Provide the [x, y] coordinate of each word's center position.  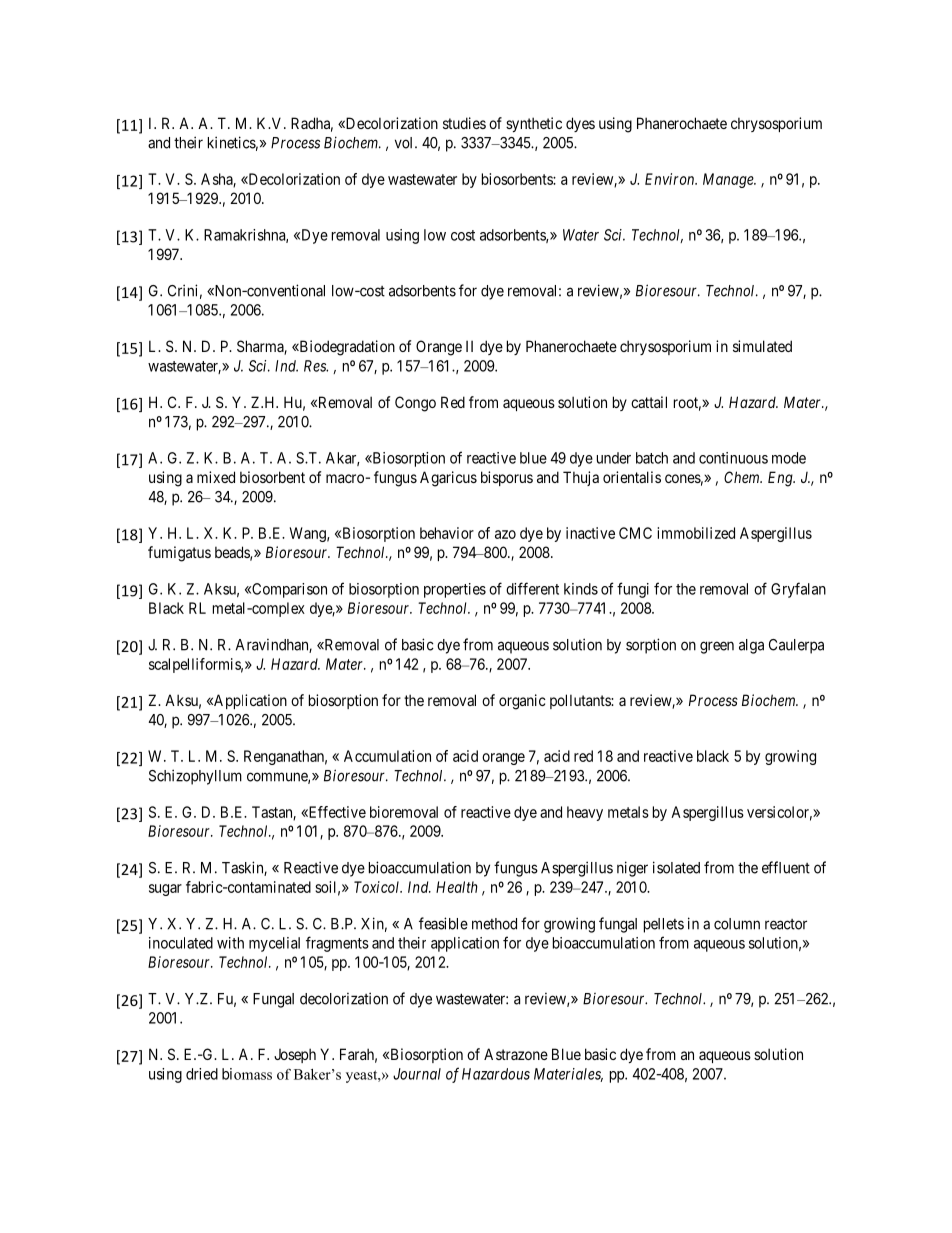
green [717, 647]
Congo [415, 404]
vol [405, 143]
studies [464, 123]
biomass [247, 1074]
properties [455, 590]
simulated [762, 346]
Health [457, 887]
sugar [165, 890]
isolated [676, 867]
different [532, 588]
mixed [216, 477]
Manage [729, 180]
